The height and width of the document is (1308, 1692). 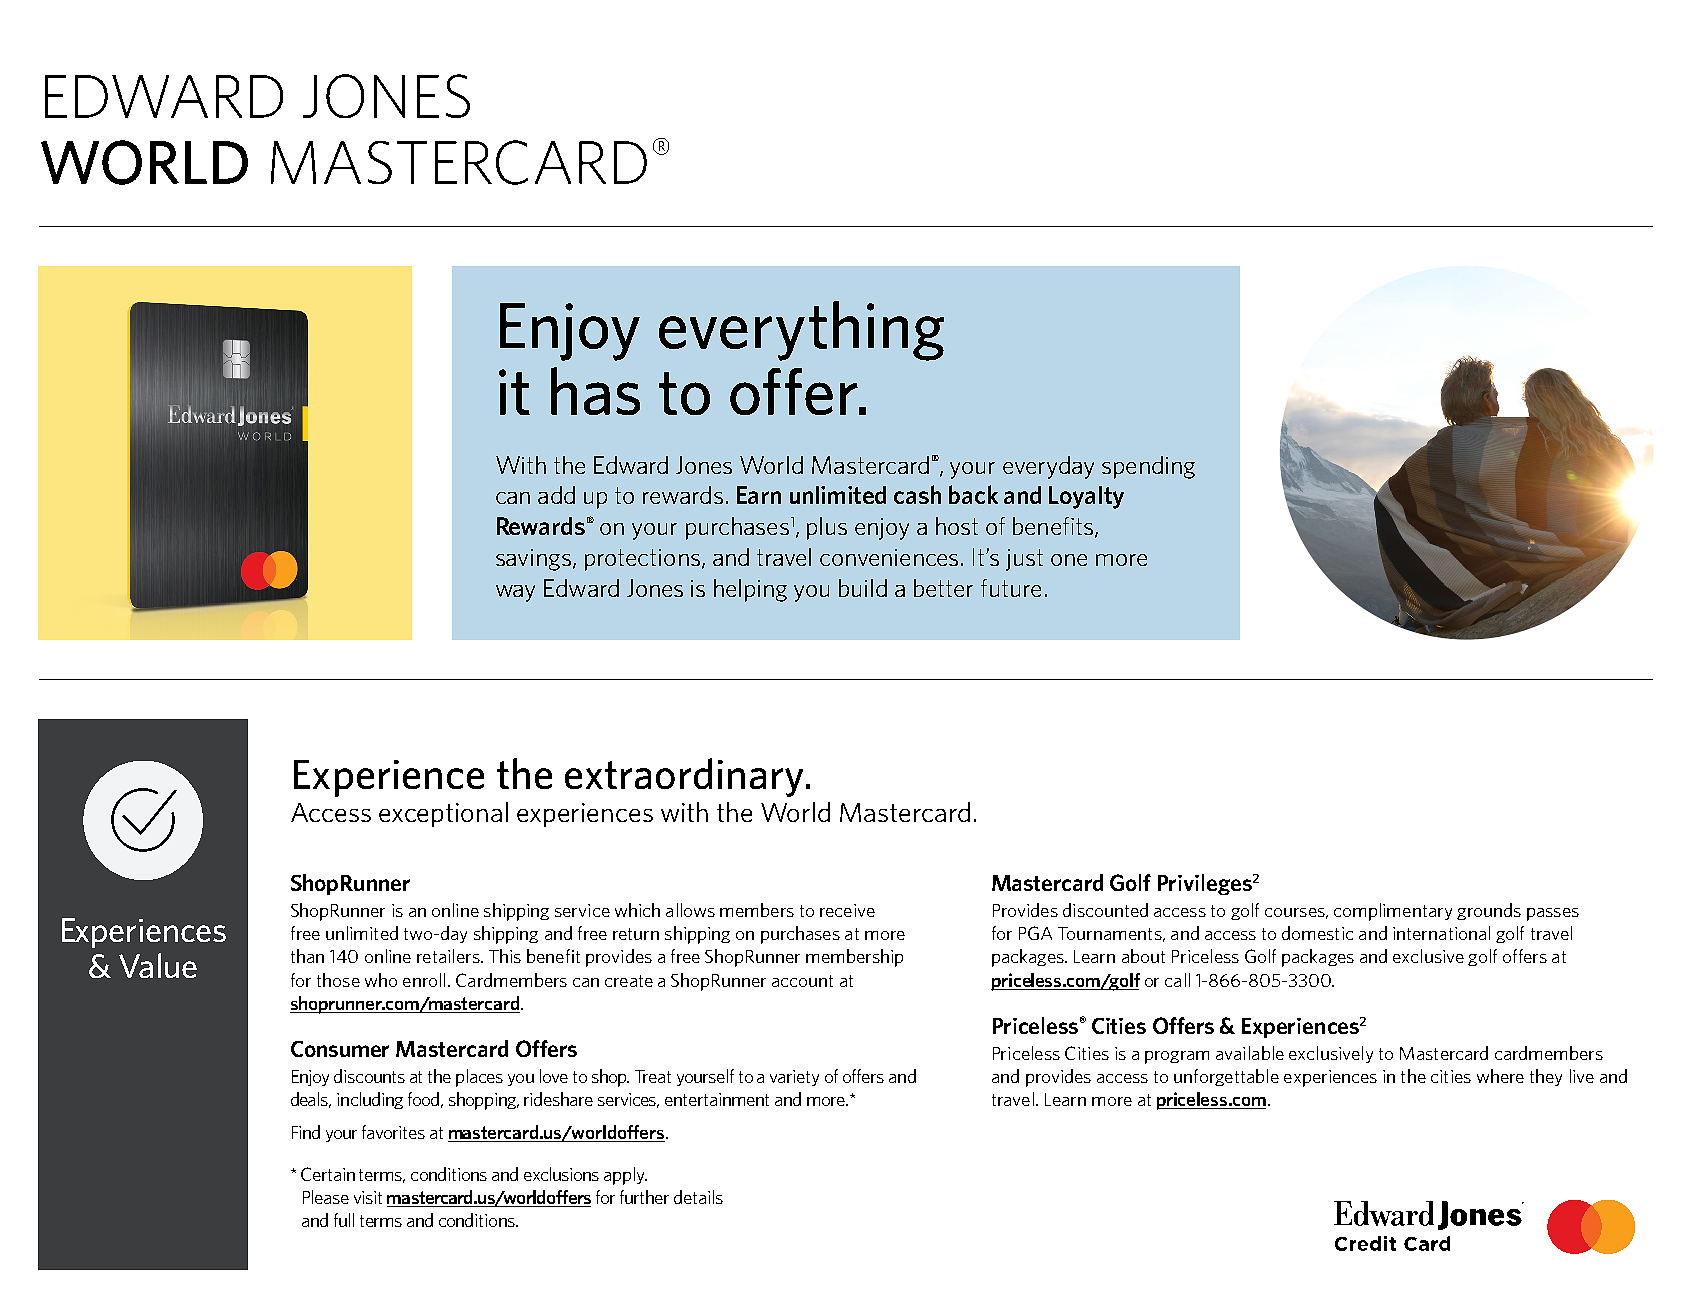 I want to click on spending, so click(x=1148, y=467).
